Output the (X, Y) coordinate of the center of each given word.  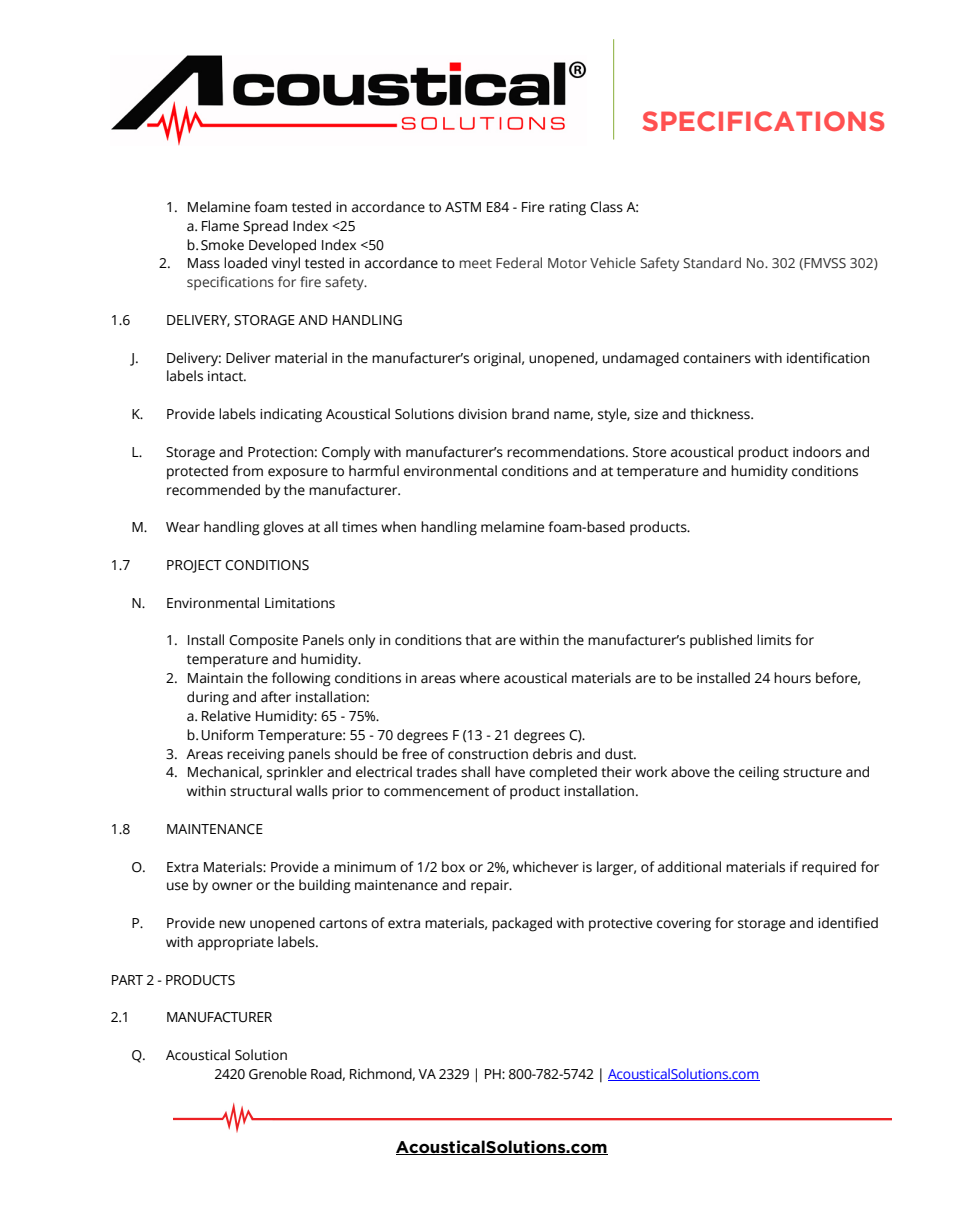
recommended (213, 490)
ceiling (759, 773)
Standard (712, 262)
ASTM (463, 207)
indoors (817, 452)
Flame (220, 226)
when (398, 527)
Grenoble (278, 1074)
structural (261, 791)
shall (475, 772)
